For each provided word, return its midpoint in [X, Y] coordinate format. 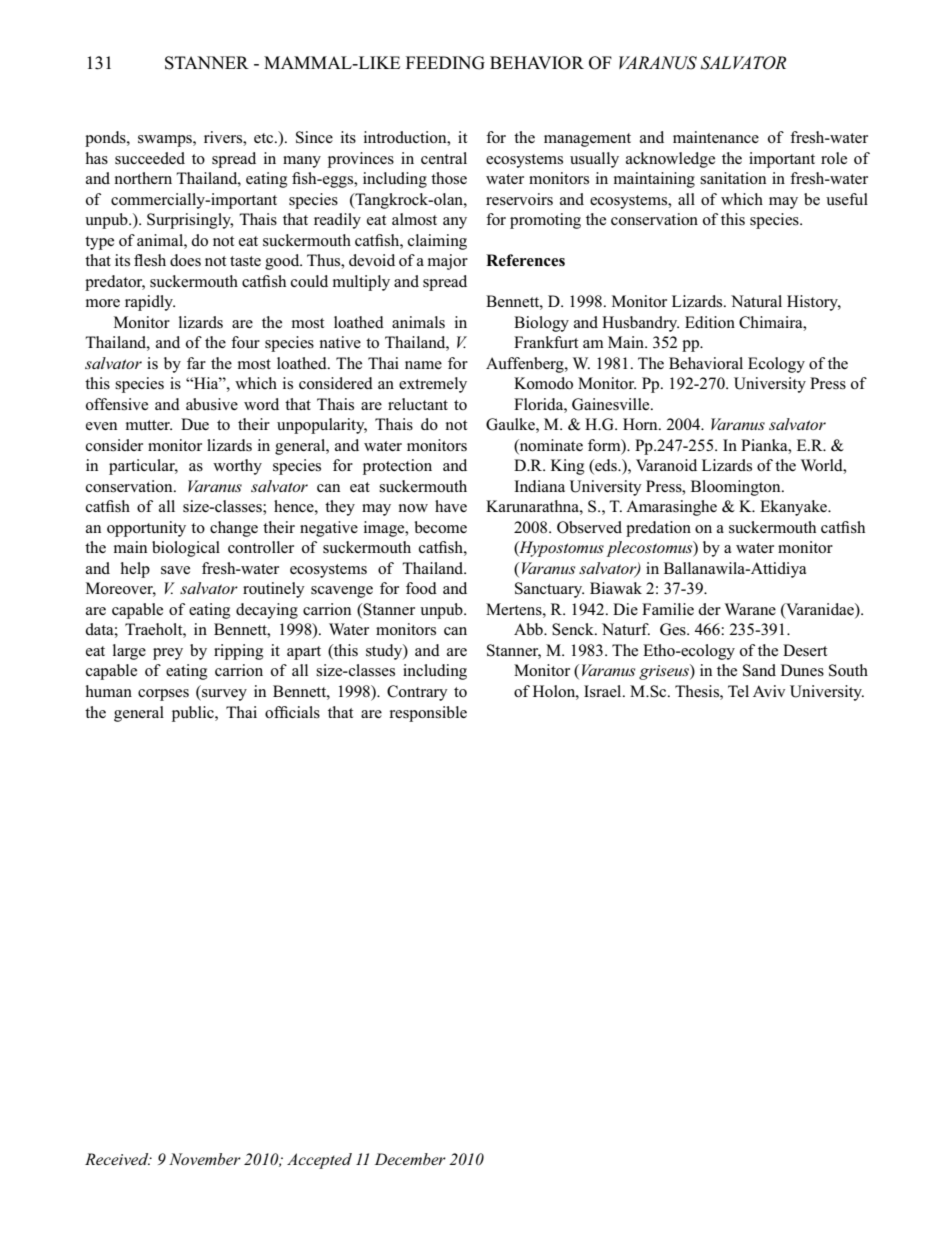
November [205, 1159]
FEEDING [445, 63]
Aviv [769, 691]
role [834, 158]
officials [292, 712]
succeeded [150, 158]
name [423, 365]
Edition [710, 322]
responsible [428, 714]
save [175, 570]
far [196, 363]
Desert [805, 650]
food [421, 588]
